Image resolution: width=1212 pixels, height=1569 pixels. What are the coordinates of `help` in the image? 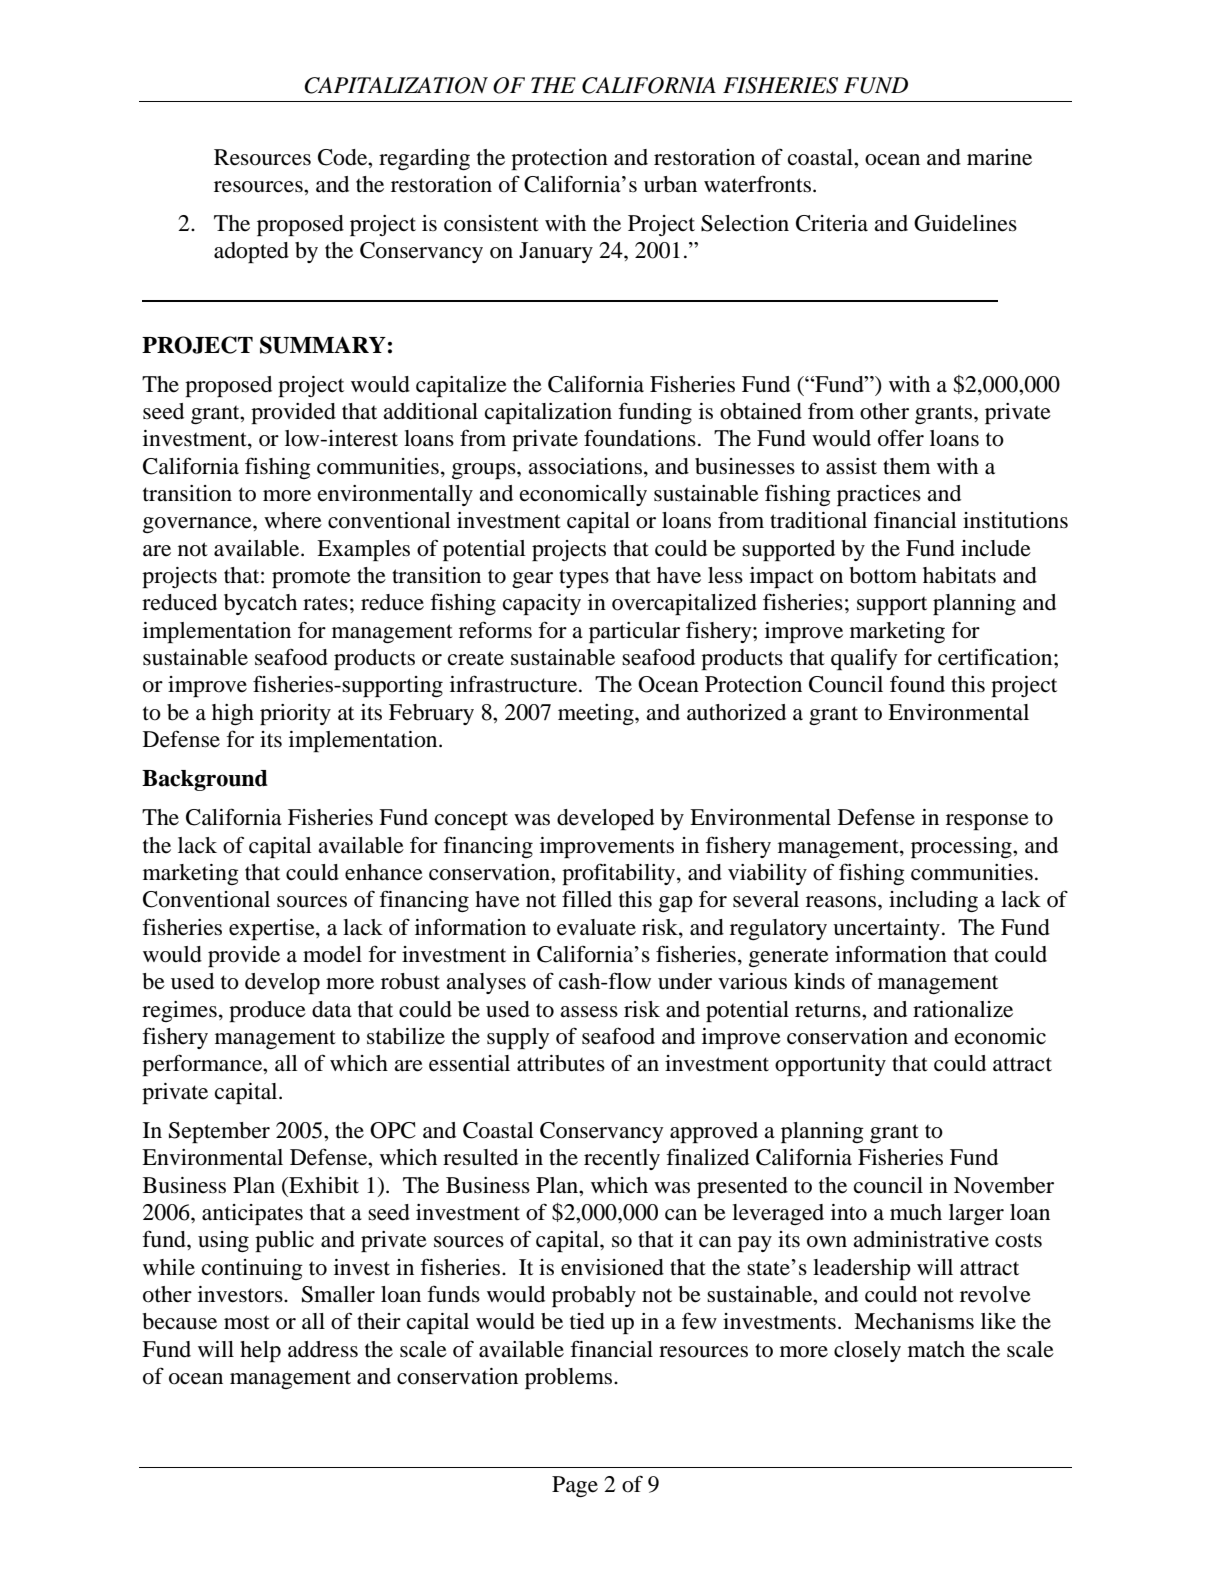 It's located at (260, 1351).
